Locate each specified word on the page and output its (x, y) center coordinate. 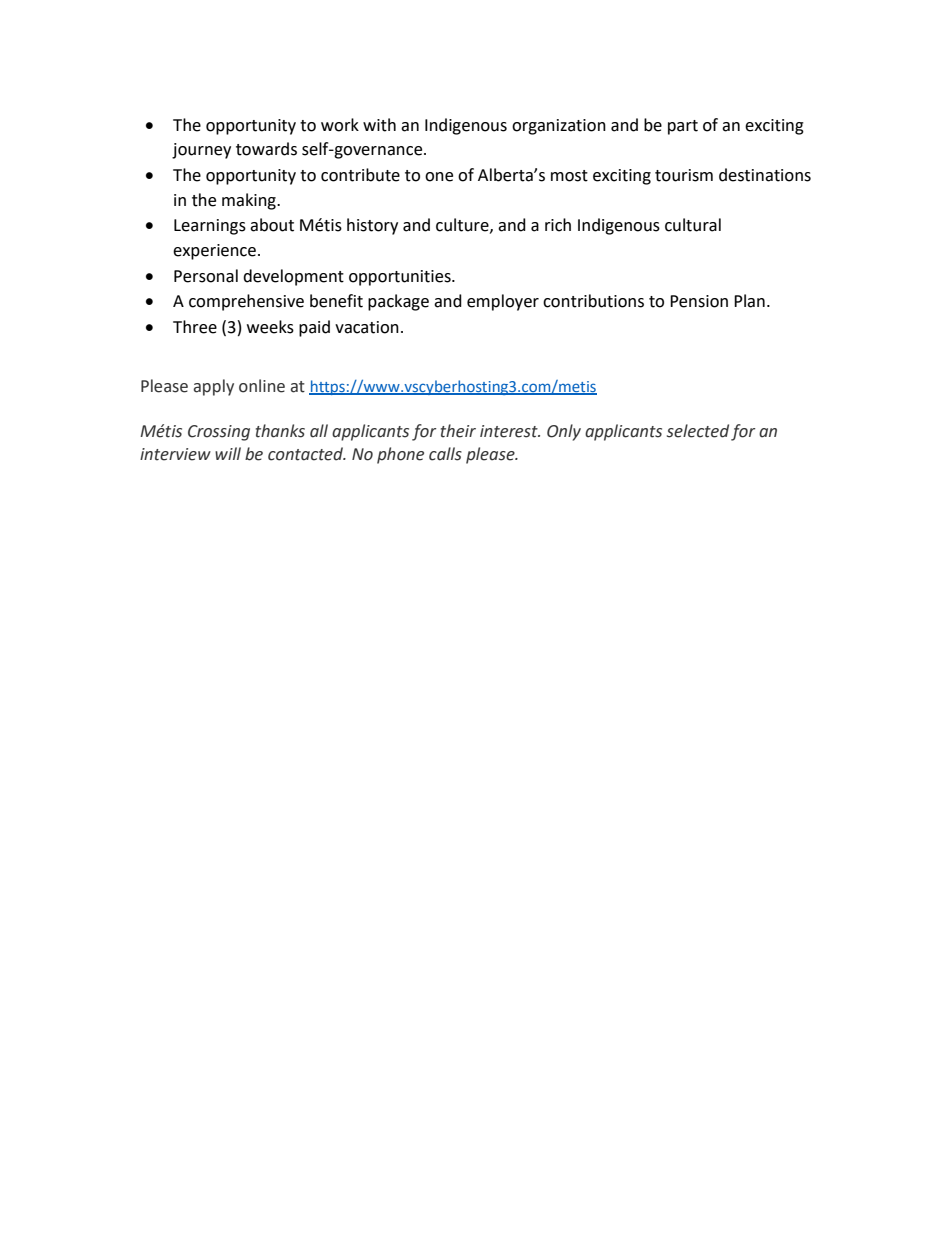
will (228, 453)
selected (698, 431)
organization (559, 127)
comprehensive (246, 302)
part (683, 127)
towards (266, 149)
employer (503, 302)
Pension (699, 301)
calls (445, 454)
